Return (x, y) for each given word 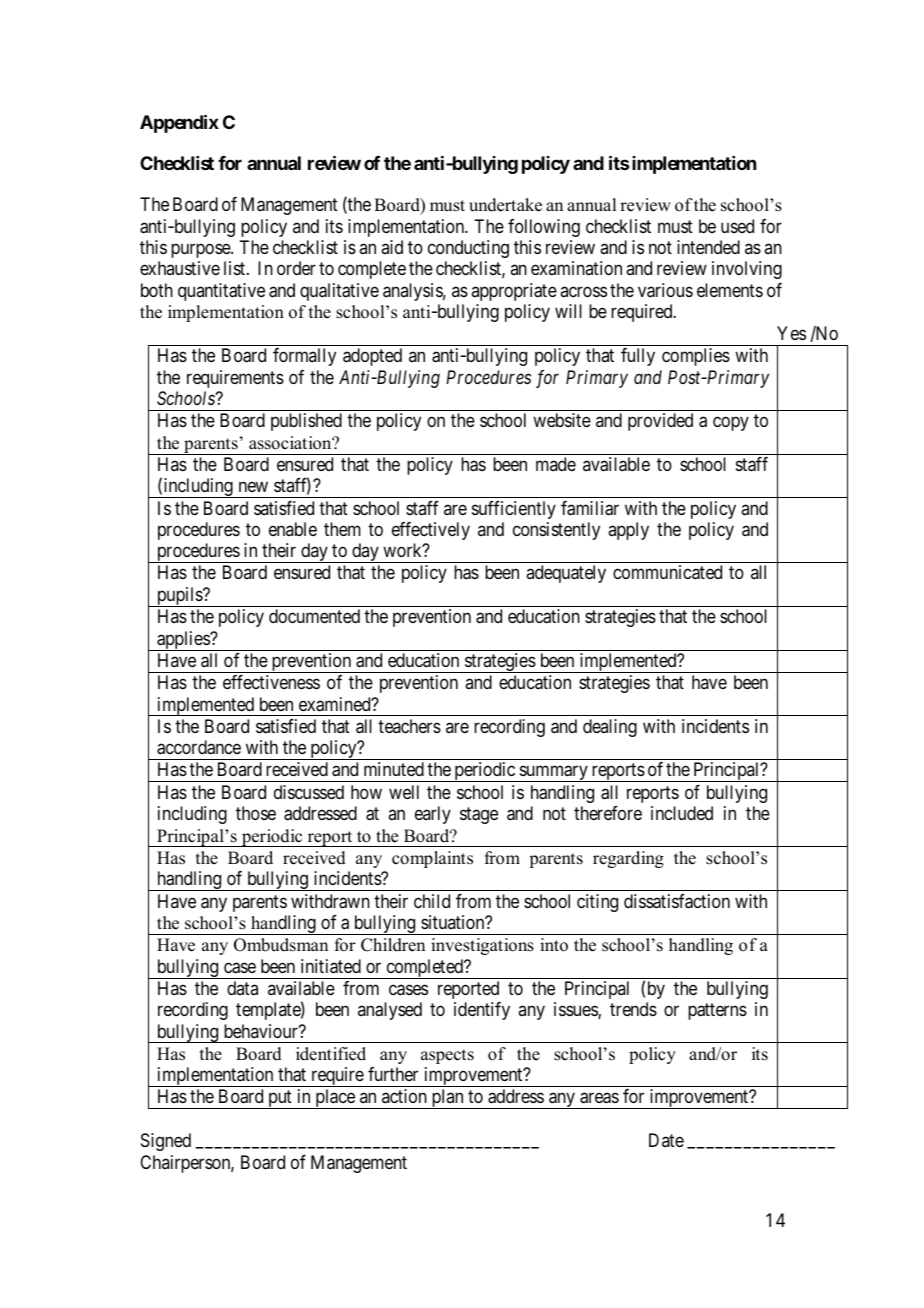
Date (666, 1140)
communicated (667, 572)
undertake (505, 205)
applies (183, 641)
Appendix (179, 123)
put (280, 1100)
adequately (566, 574)
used (737, 226)
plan (447, 1099)
